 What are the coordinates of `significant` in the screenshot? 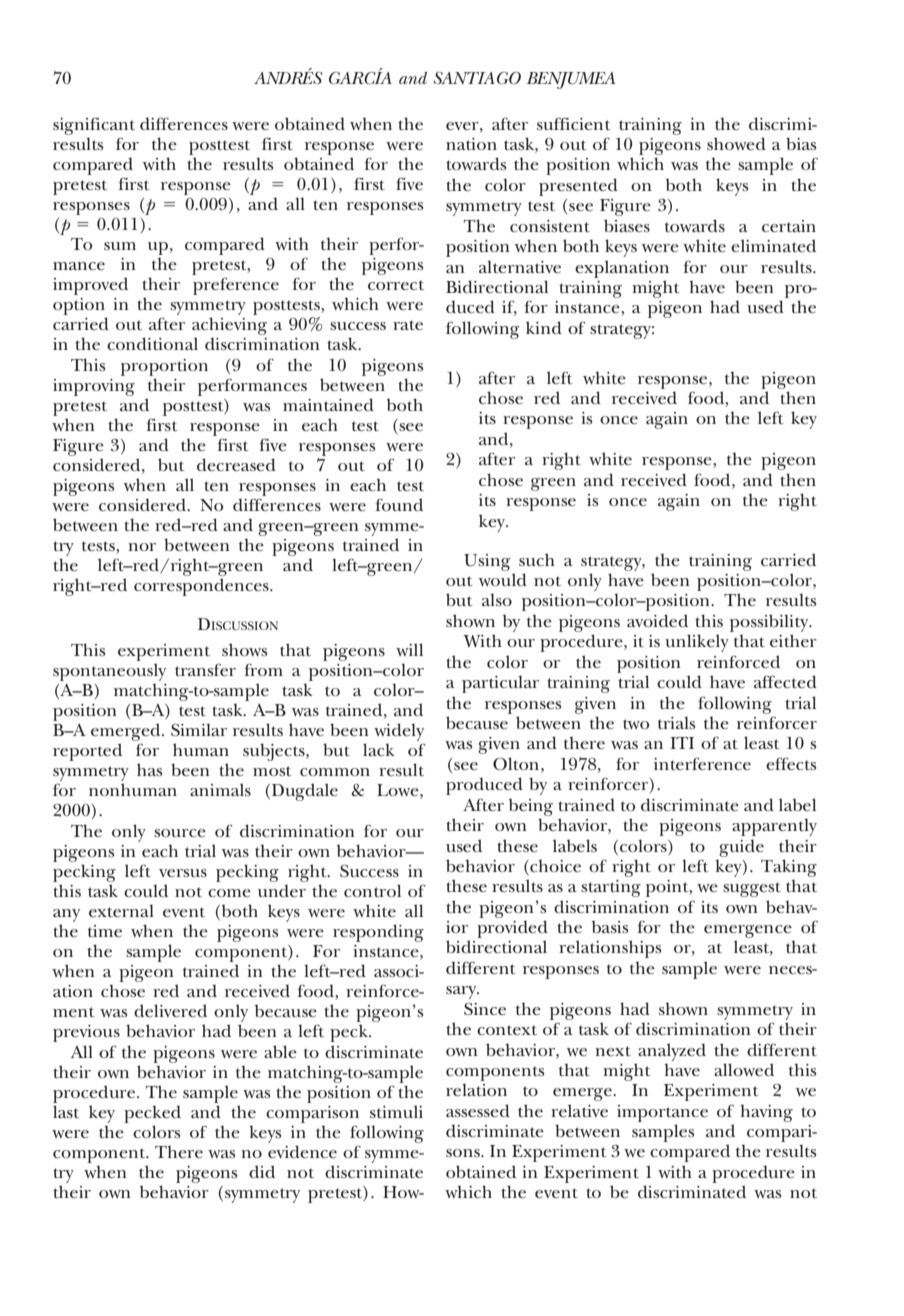 It's located at (94, 126).
